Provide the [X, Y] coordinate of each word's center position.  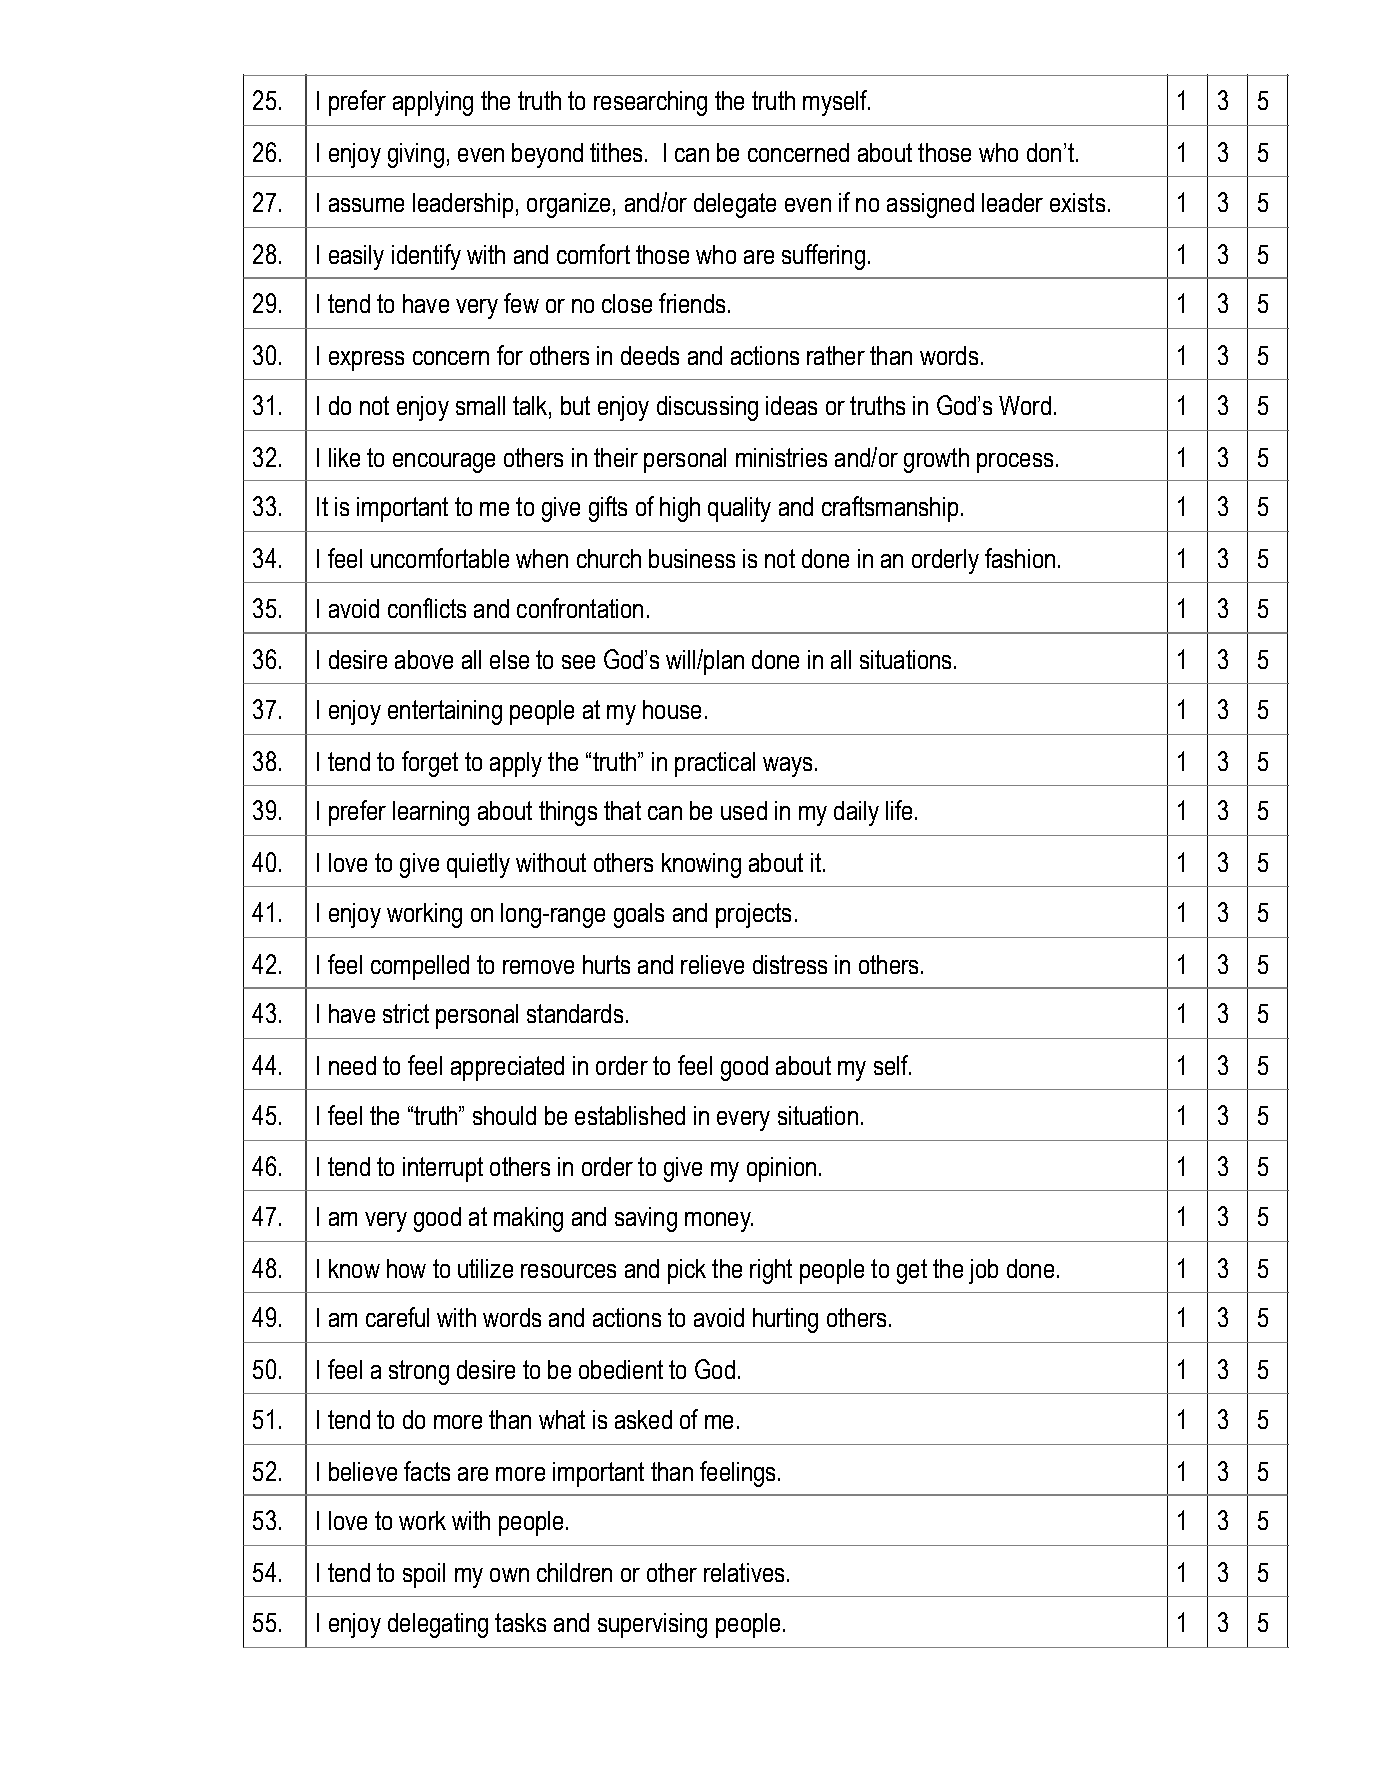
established [630, 1115]
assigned [930, 205]
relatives [744, 1572]
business [692, 558]
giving [416, 155]
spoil [424, 1575]
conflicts [427, 608]
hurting [785, 1320]
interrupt [443, 1169]
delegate [735, 205]
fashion [1020, 558]
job [983, 1271]
